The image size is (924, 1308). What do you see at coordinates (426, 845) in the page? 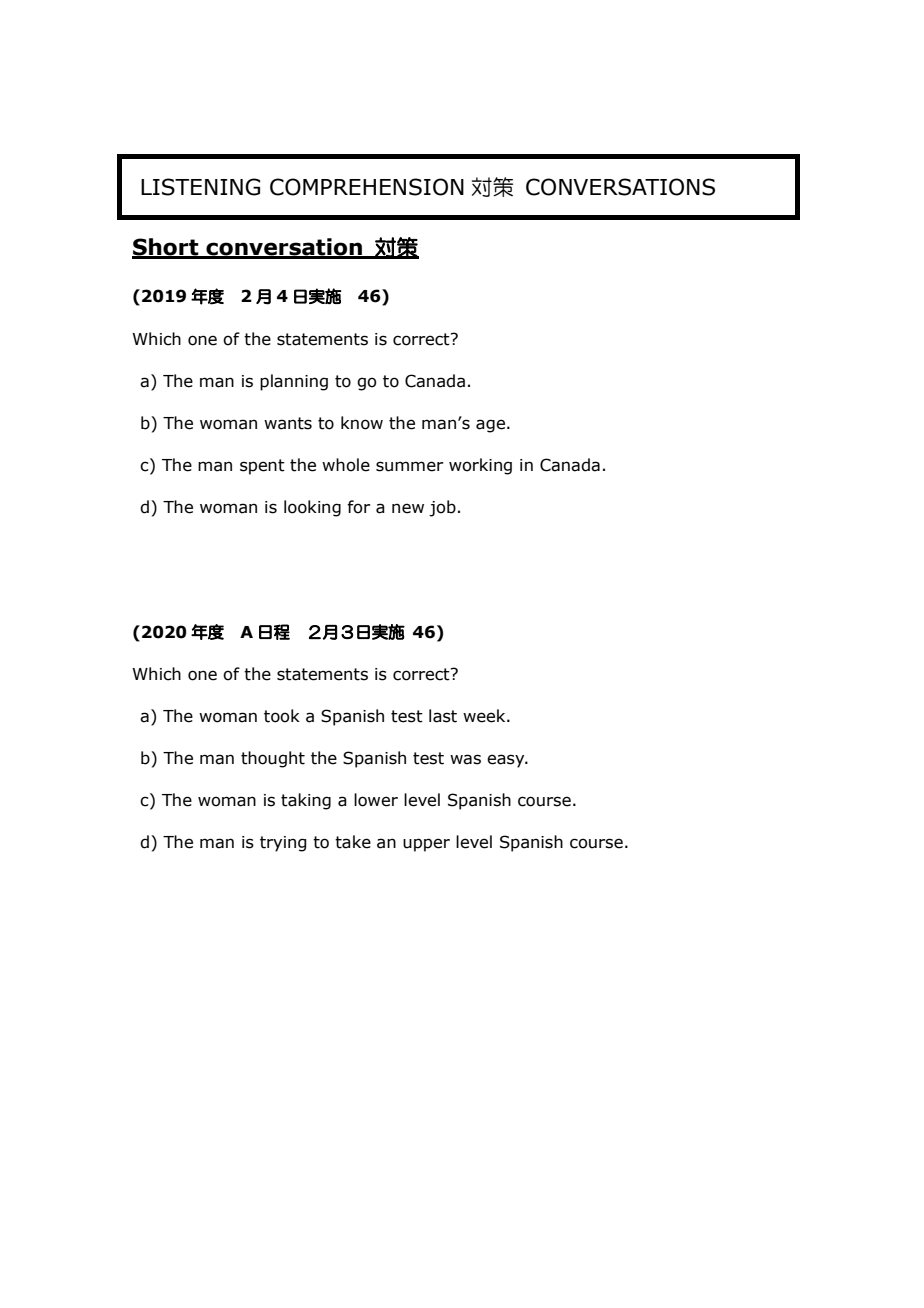
I see `upper` at bounding box center [426, 845].
